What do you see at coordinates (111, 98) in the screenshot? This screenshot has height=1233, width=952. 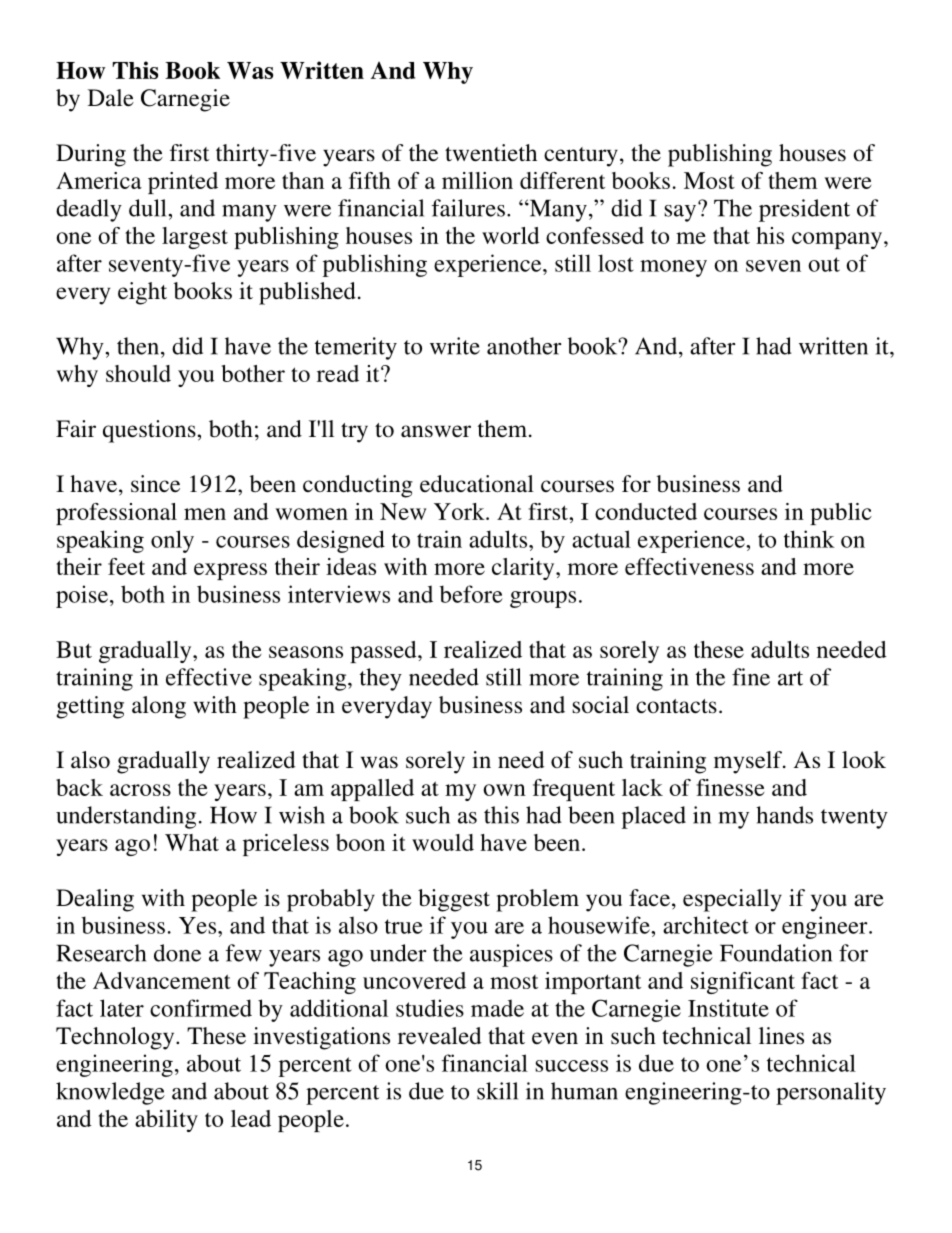 I see `Dale` at bounding box center [111, 98].
